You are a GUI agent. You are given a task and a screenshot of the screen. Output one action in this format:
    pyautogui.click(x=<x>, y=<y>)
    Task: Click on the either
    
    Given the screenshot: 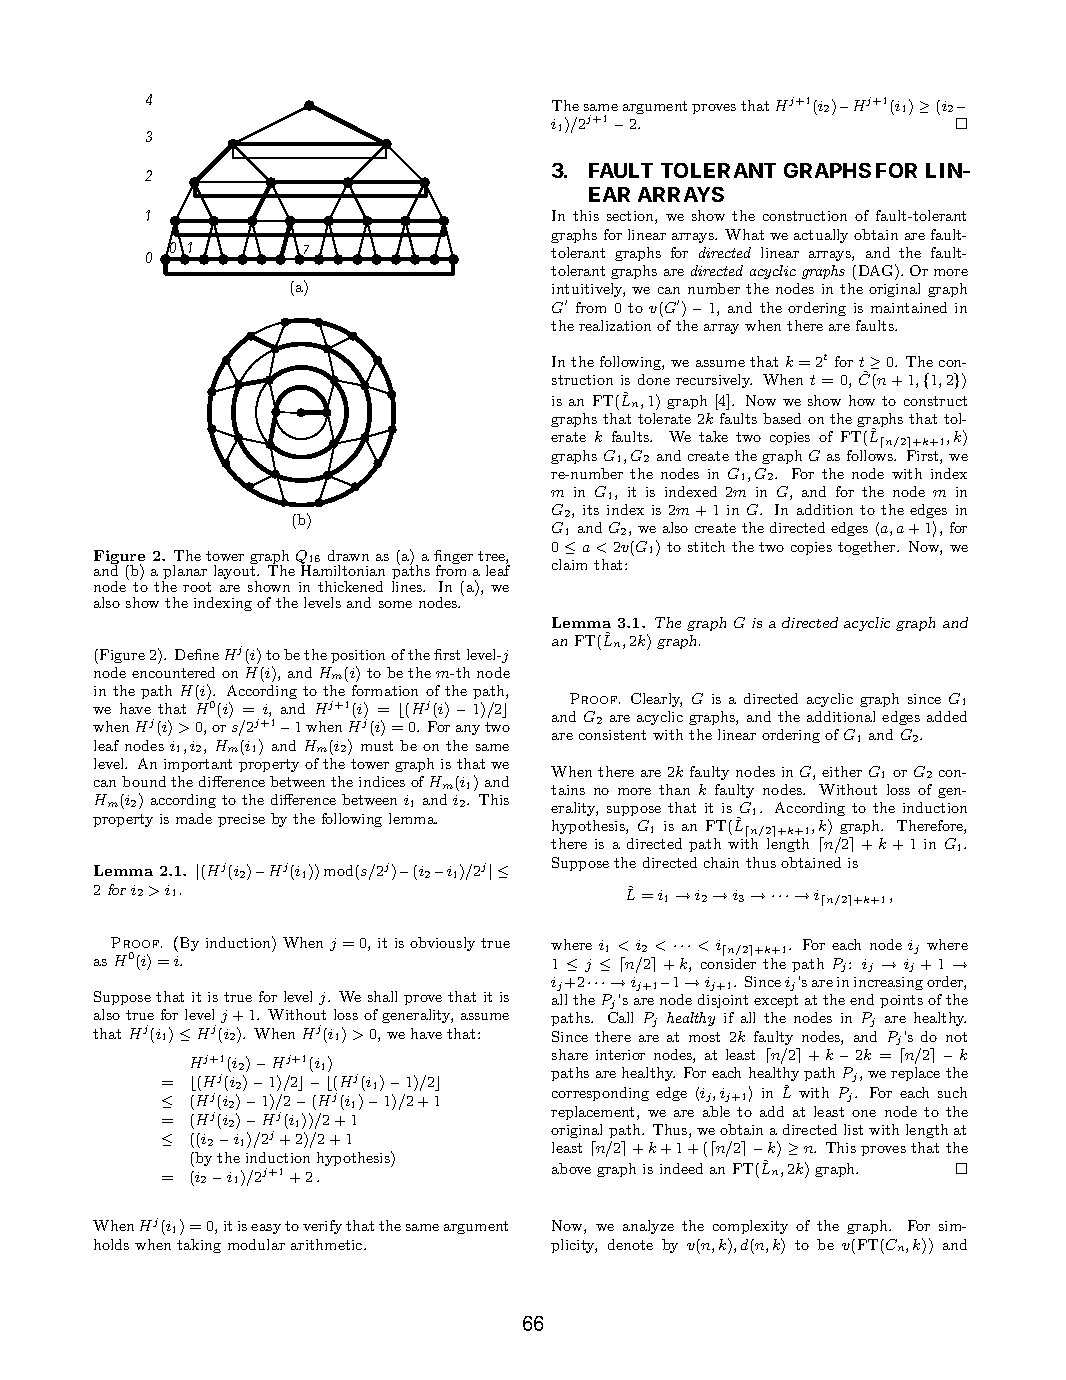 What is the action you would take?
    pyautogui.click(x=842, y=771)
